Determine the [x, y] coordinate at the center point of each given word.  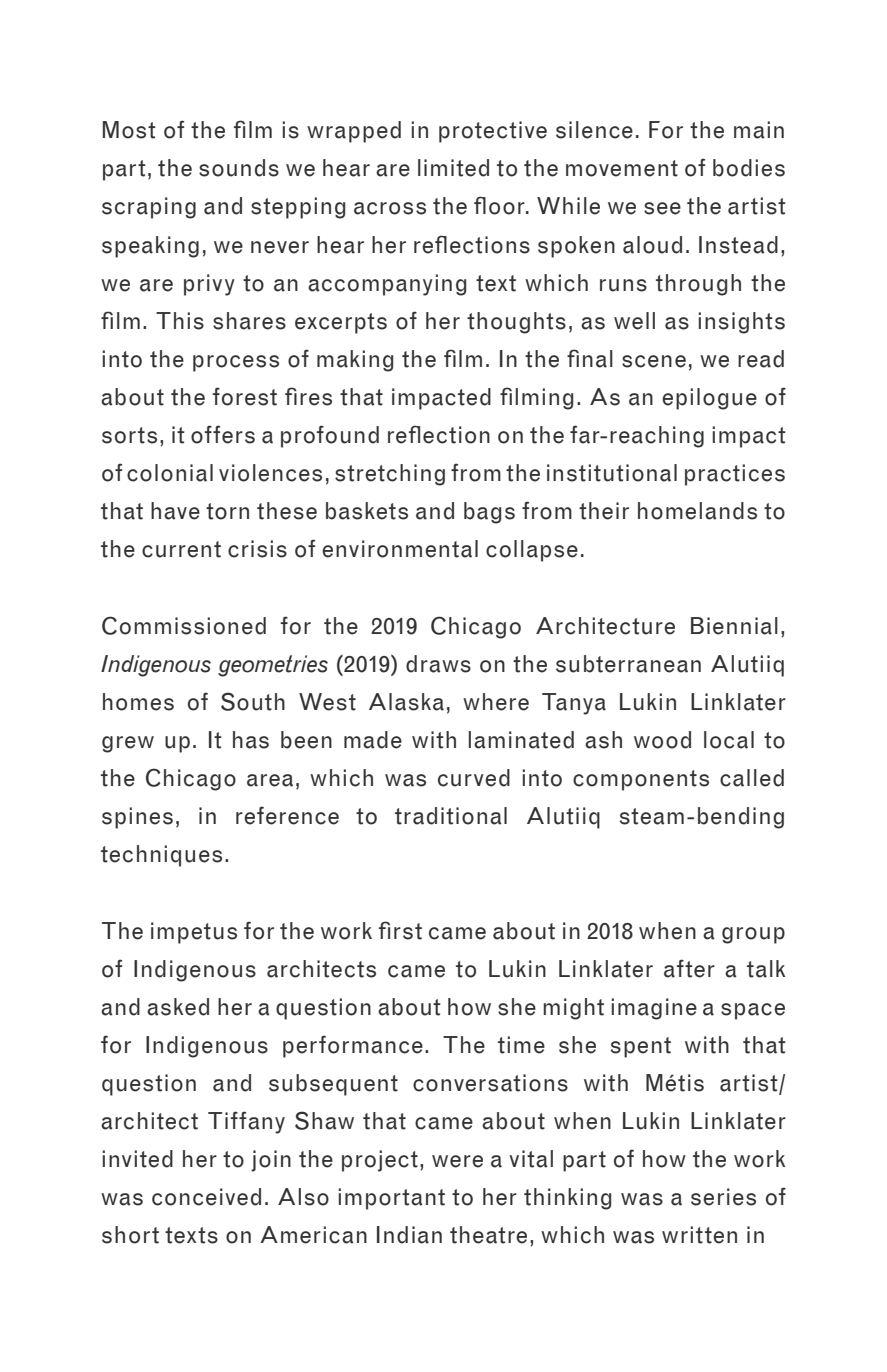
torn [227, 511]
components [641, 780]
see [662, 208]
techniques [161, 856]
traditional [451, 816]
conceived [206, 1197]
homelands [697, 511]
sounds [239, 168]
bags [489, 513]
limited [453, 168]
